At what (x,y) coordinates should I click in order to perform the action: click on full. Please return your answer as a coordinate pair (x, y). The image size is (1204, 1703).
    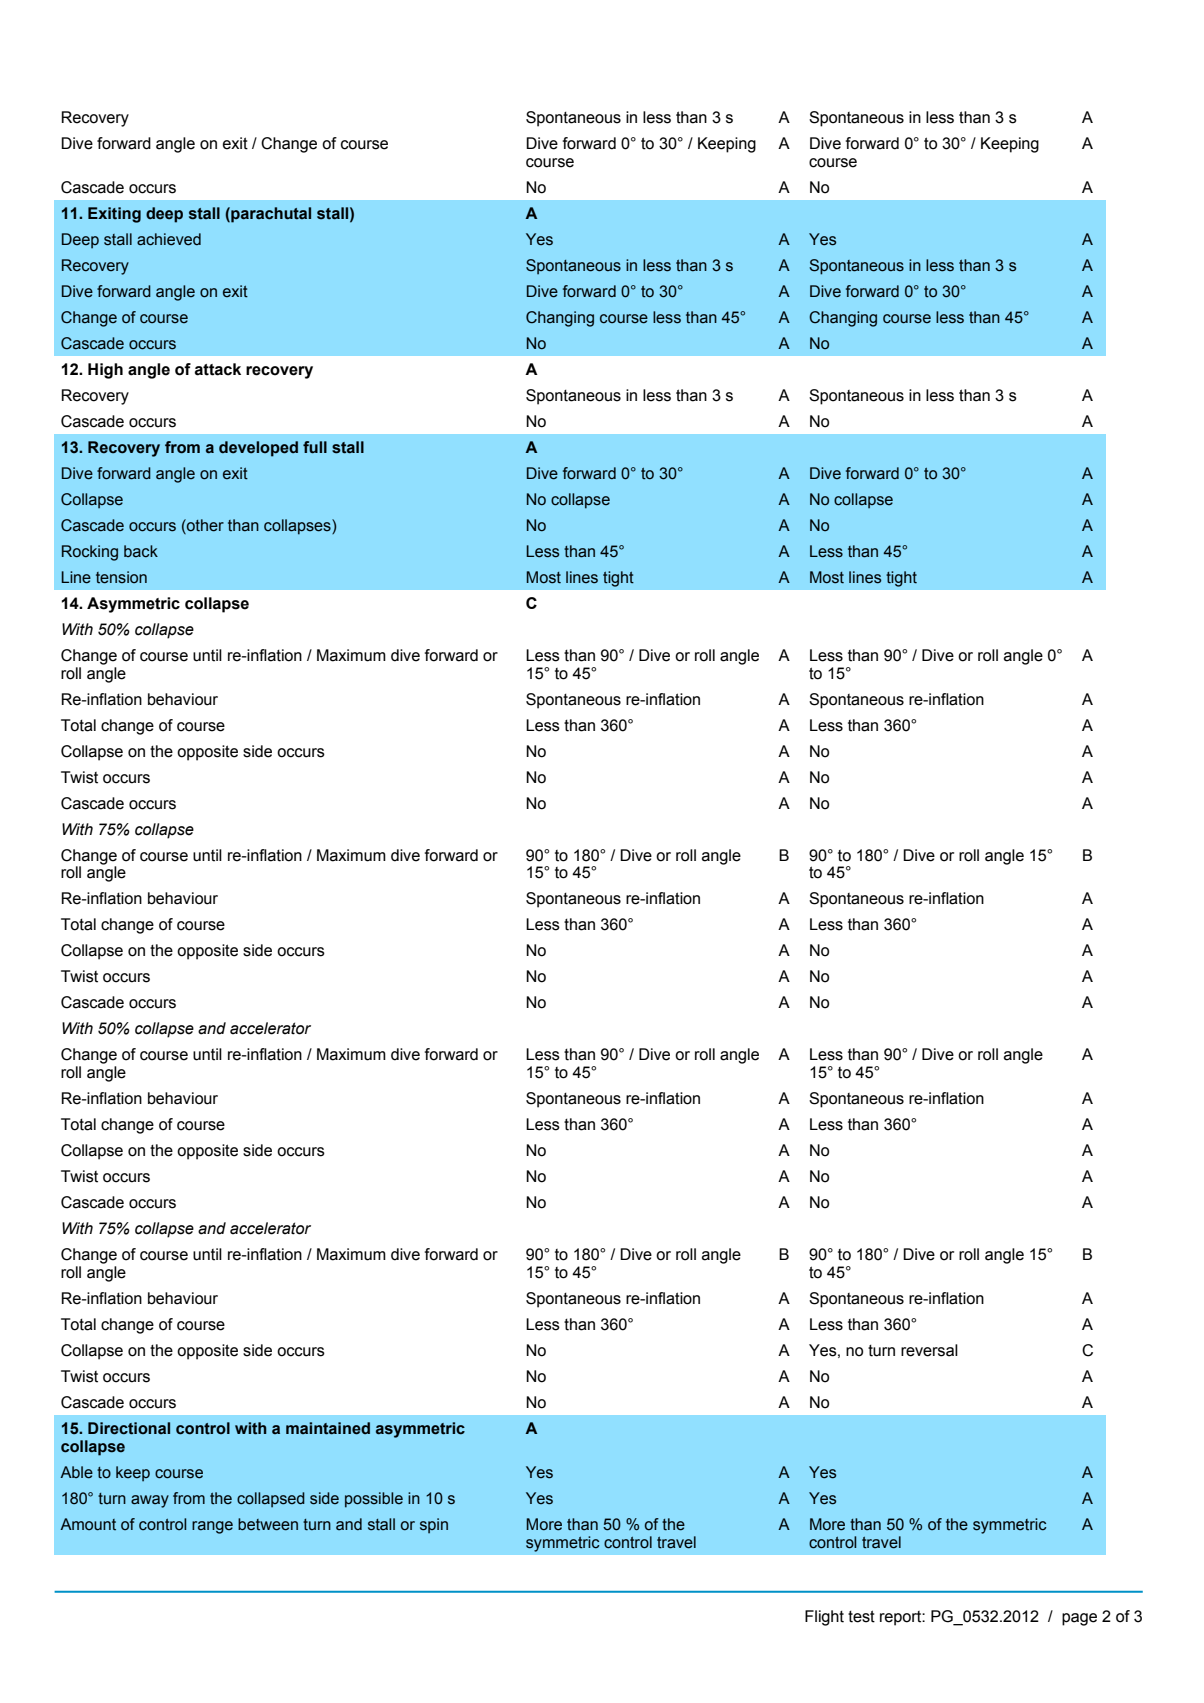
    Looking at the image, I should click on (315, 447).
